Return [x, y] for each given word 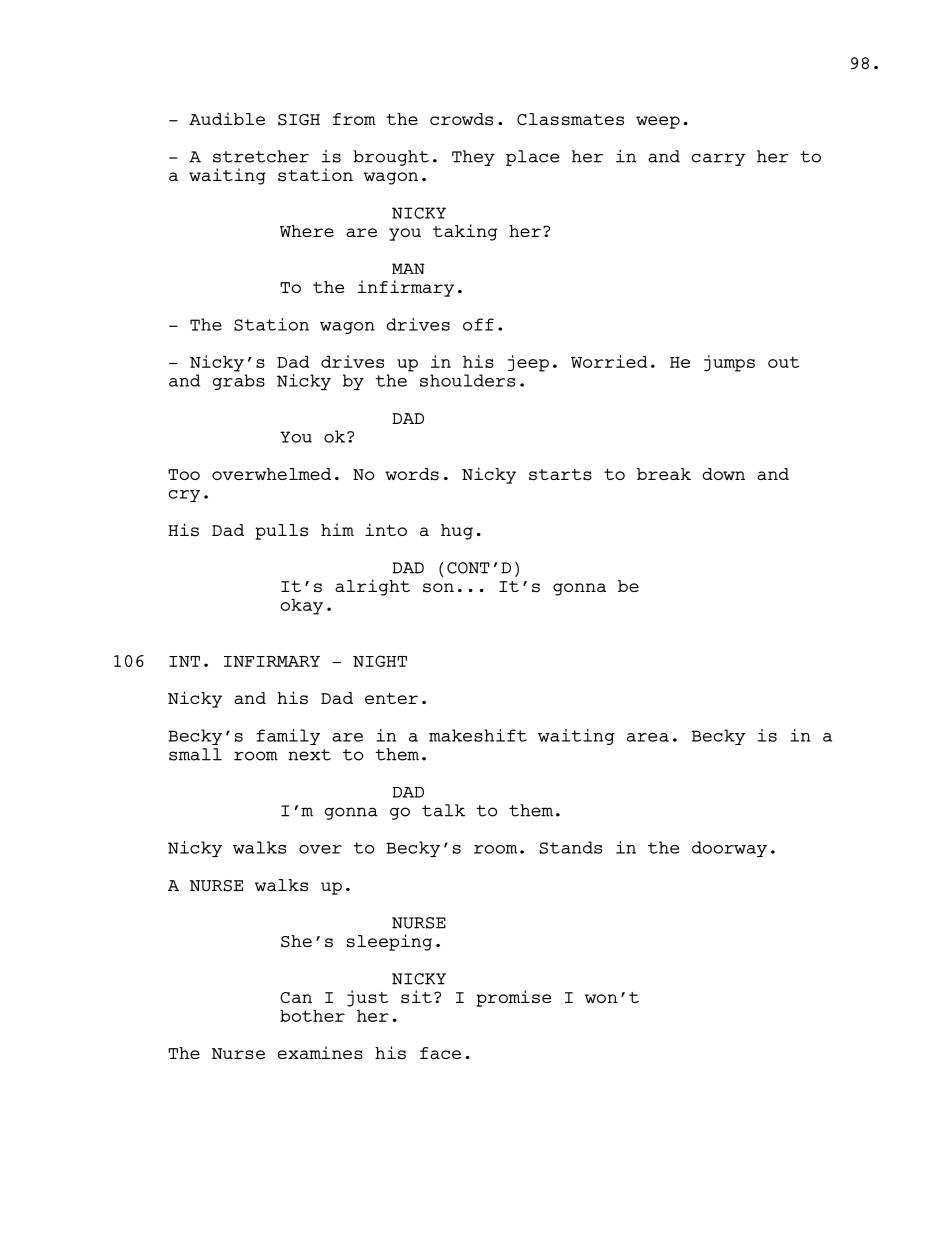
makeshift [478, 735]
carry [718, 159]
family [288, 737]
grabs [239, 382]
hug [457, 532]
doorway [729, 849]
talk [443, 810]
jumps [729, 363]
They [473, 158]
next [309, 755]
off [478, 324]
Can [296, 997]
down [723, 474]
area [648, 737]
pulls [281, 532]
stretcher [261, 156]
